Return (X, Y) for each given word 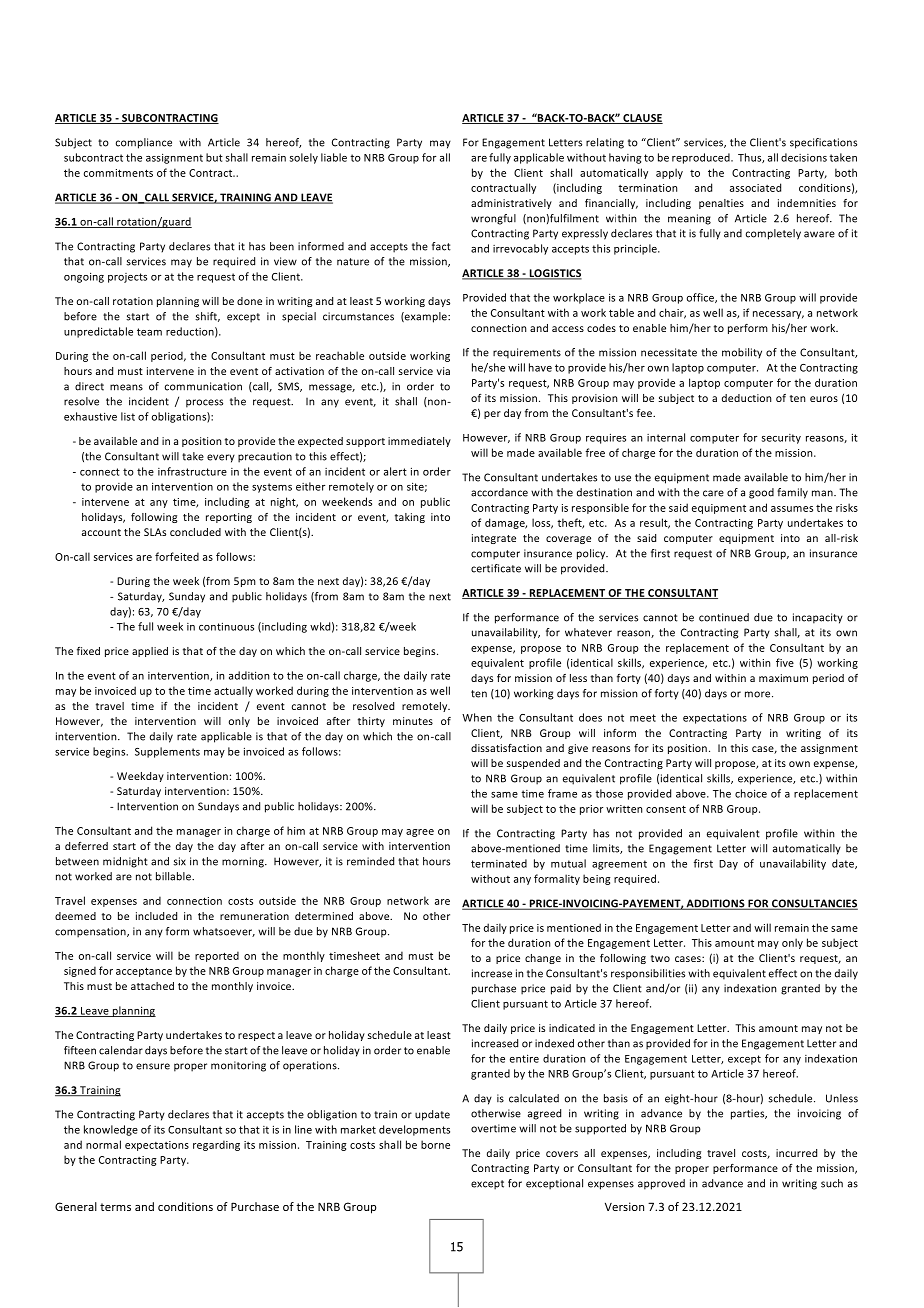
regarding (216, 1145)
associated (755, 187)
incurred (796, 1153)
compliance (144, 143)
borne (435, 1144)
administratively (511, 204)
